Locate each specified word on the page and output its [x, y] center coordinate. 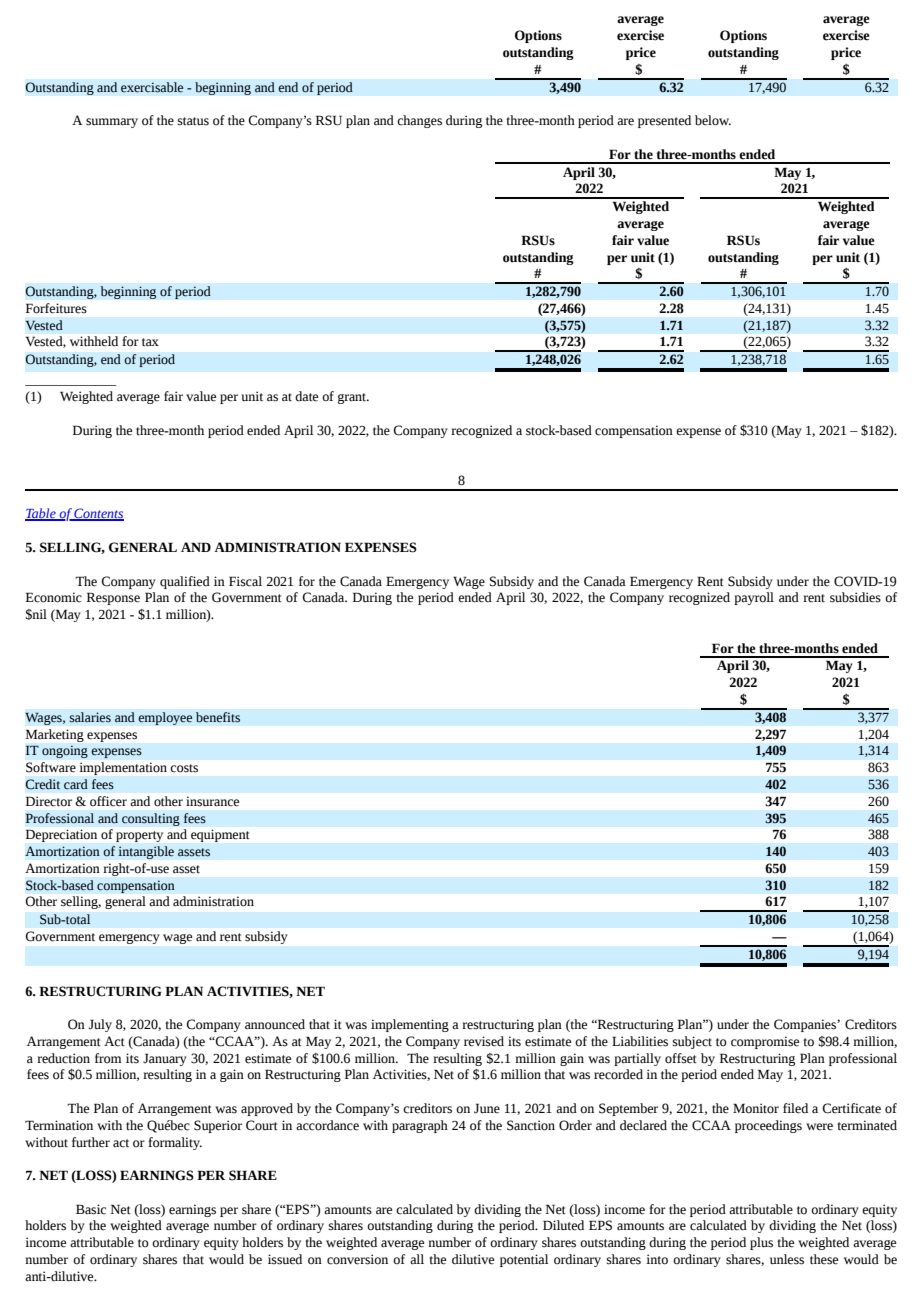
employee [165, 718]
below [713, 120]
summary [112, 123]
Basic [91, 1209]
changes [419, 121]
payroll [754, 598]
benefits [218, 717]
